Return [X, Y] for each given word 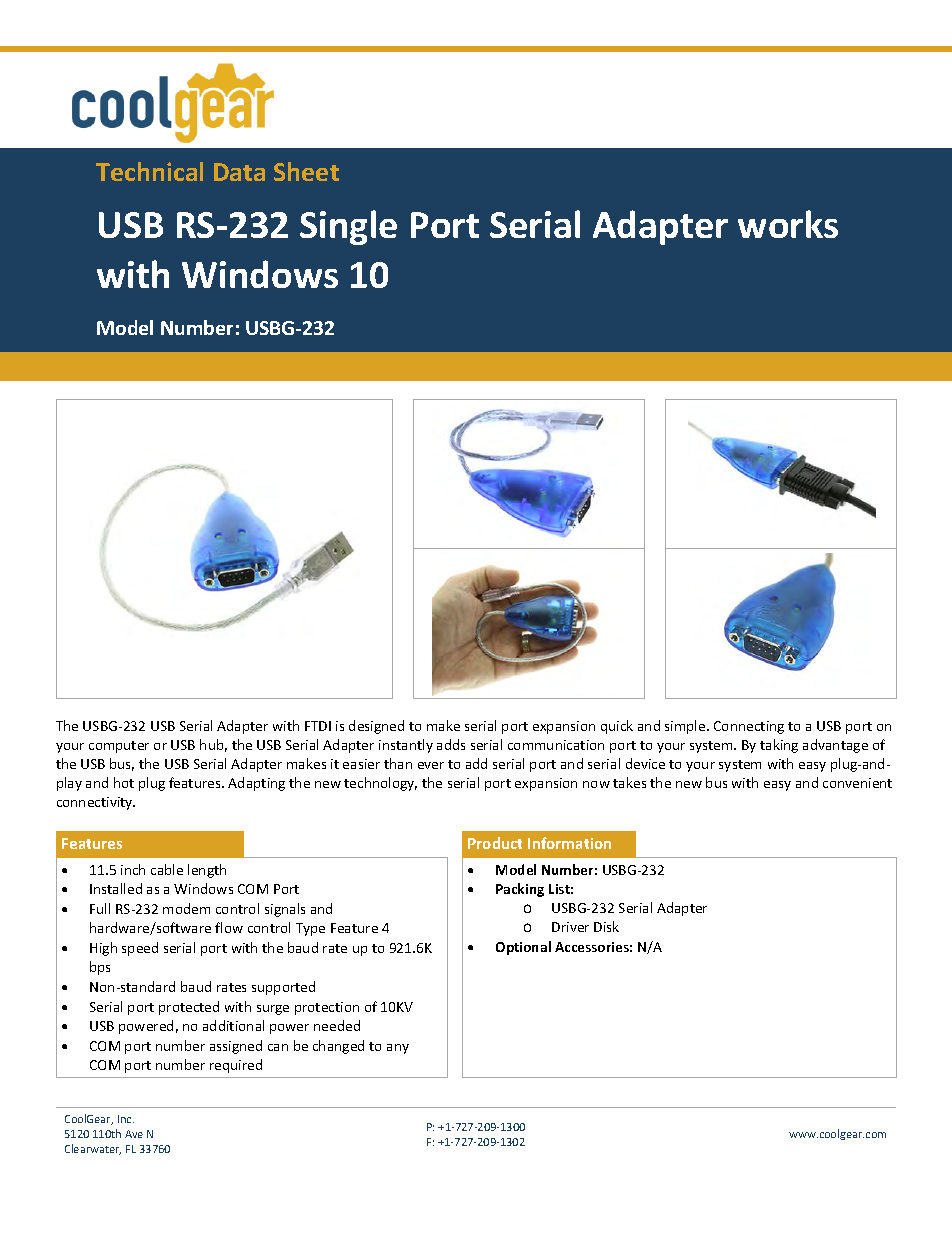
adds [451, 744]
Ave [134, 1134]
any [398, 1049]
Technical [149, 171]
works [788, 224]
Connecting [749, 727]
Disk [606, 926]
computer [119, 747]
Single [348, 227]
